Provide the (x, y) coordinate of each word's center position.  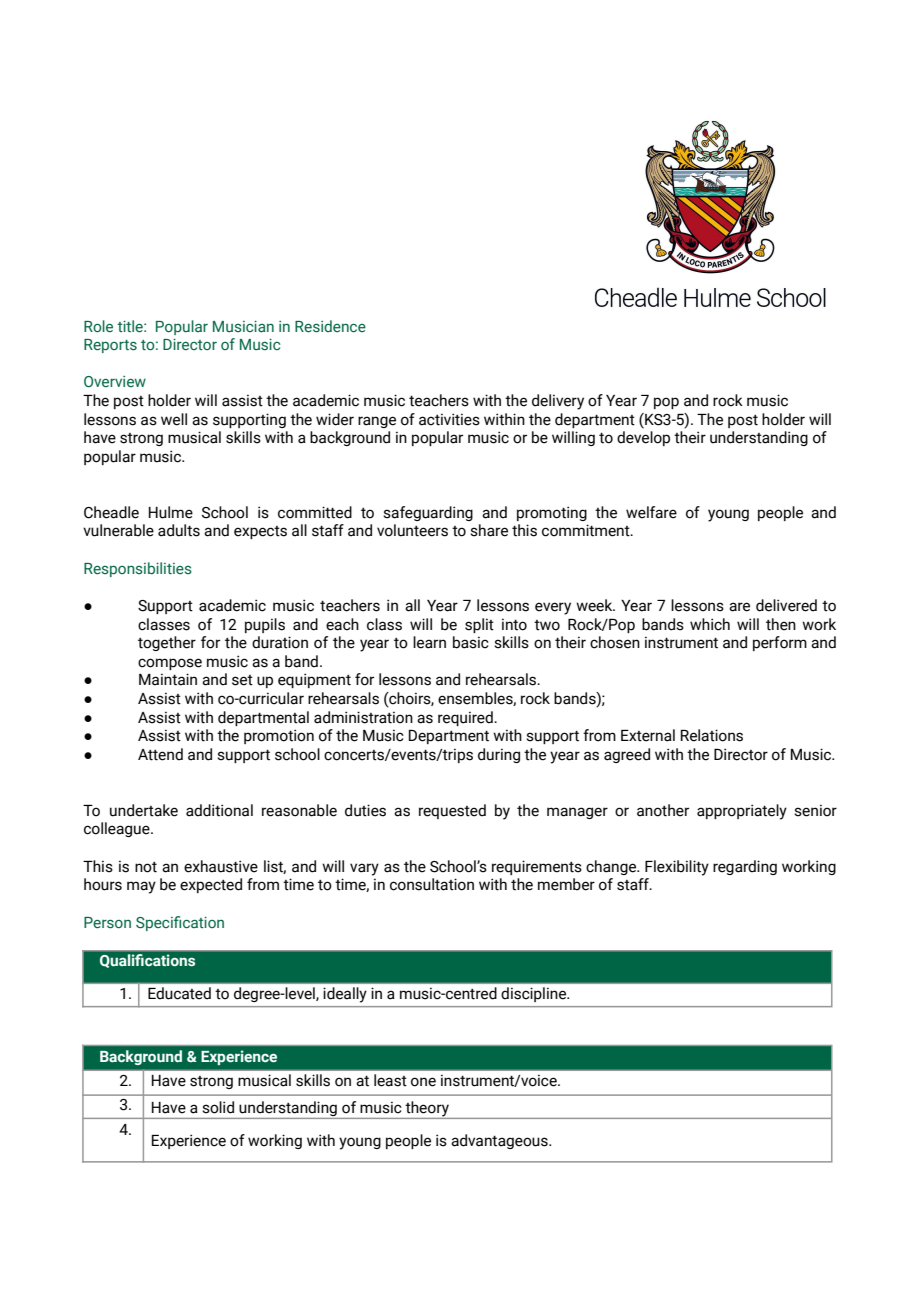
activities (449, 419)
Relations (711, 735)
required (466, 718)
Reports (110, 346)
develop (643, 438)
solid (218, 1107)
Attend (160, 754)
